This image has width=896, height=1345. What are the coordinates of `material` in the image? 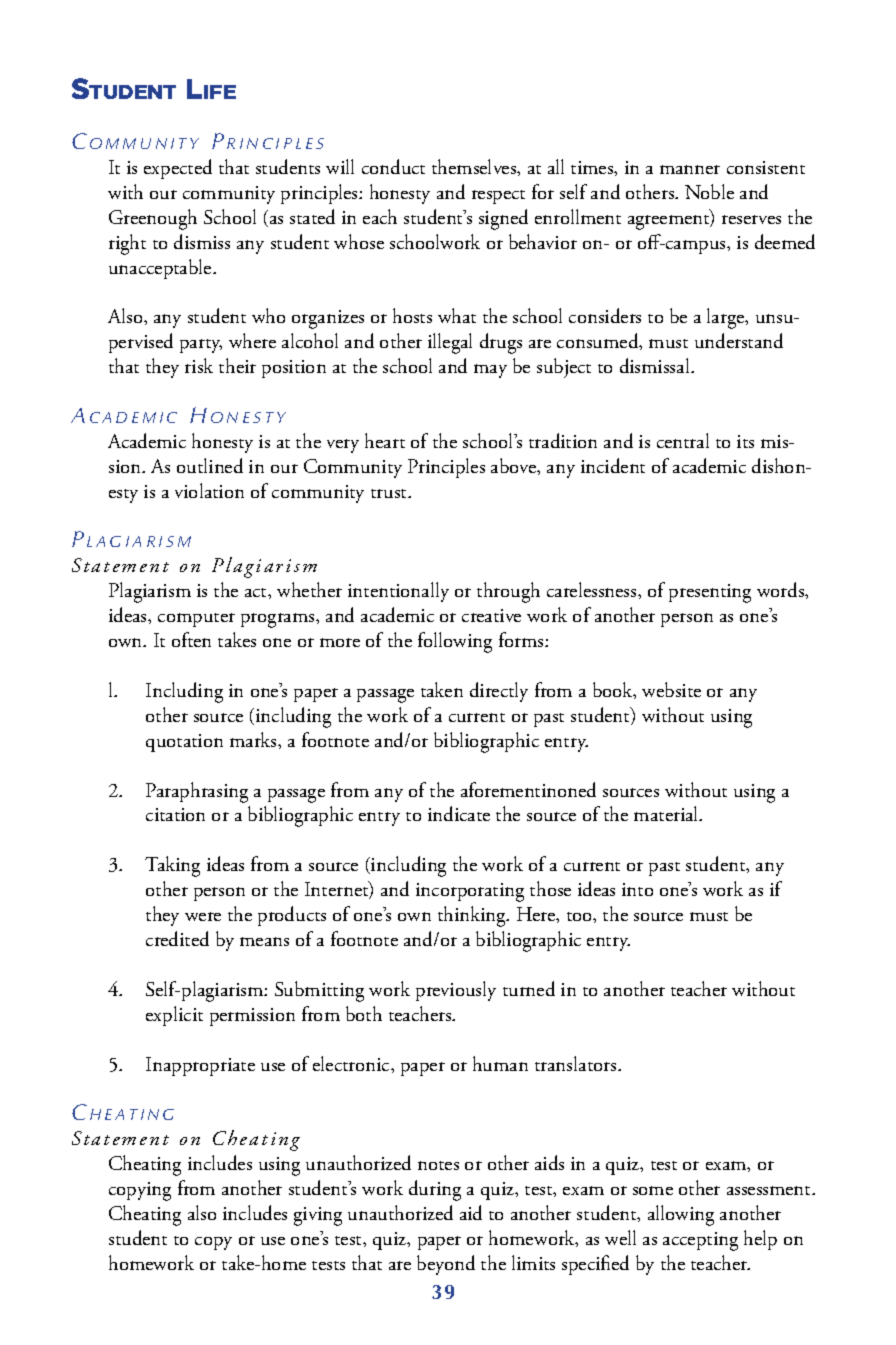 It's located at (667, 813).
